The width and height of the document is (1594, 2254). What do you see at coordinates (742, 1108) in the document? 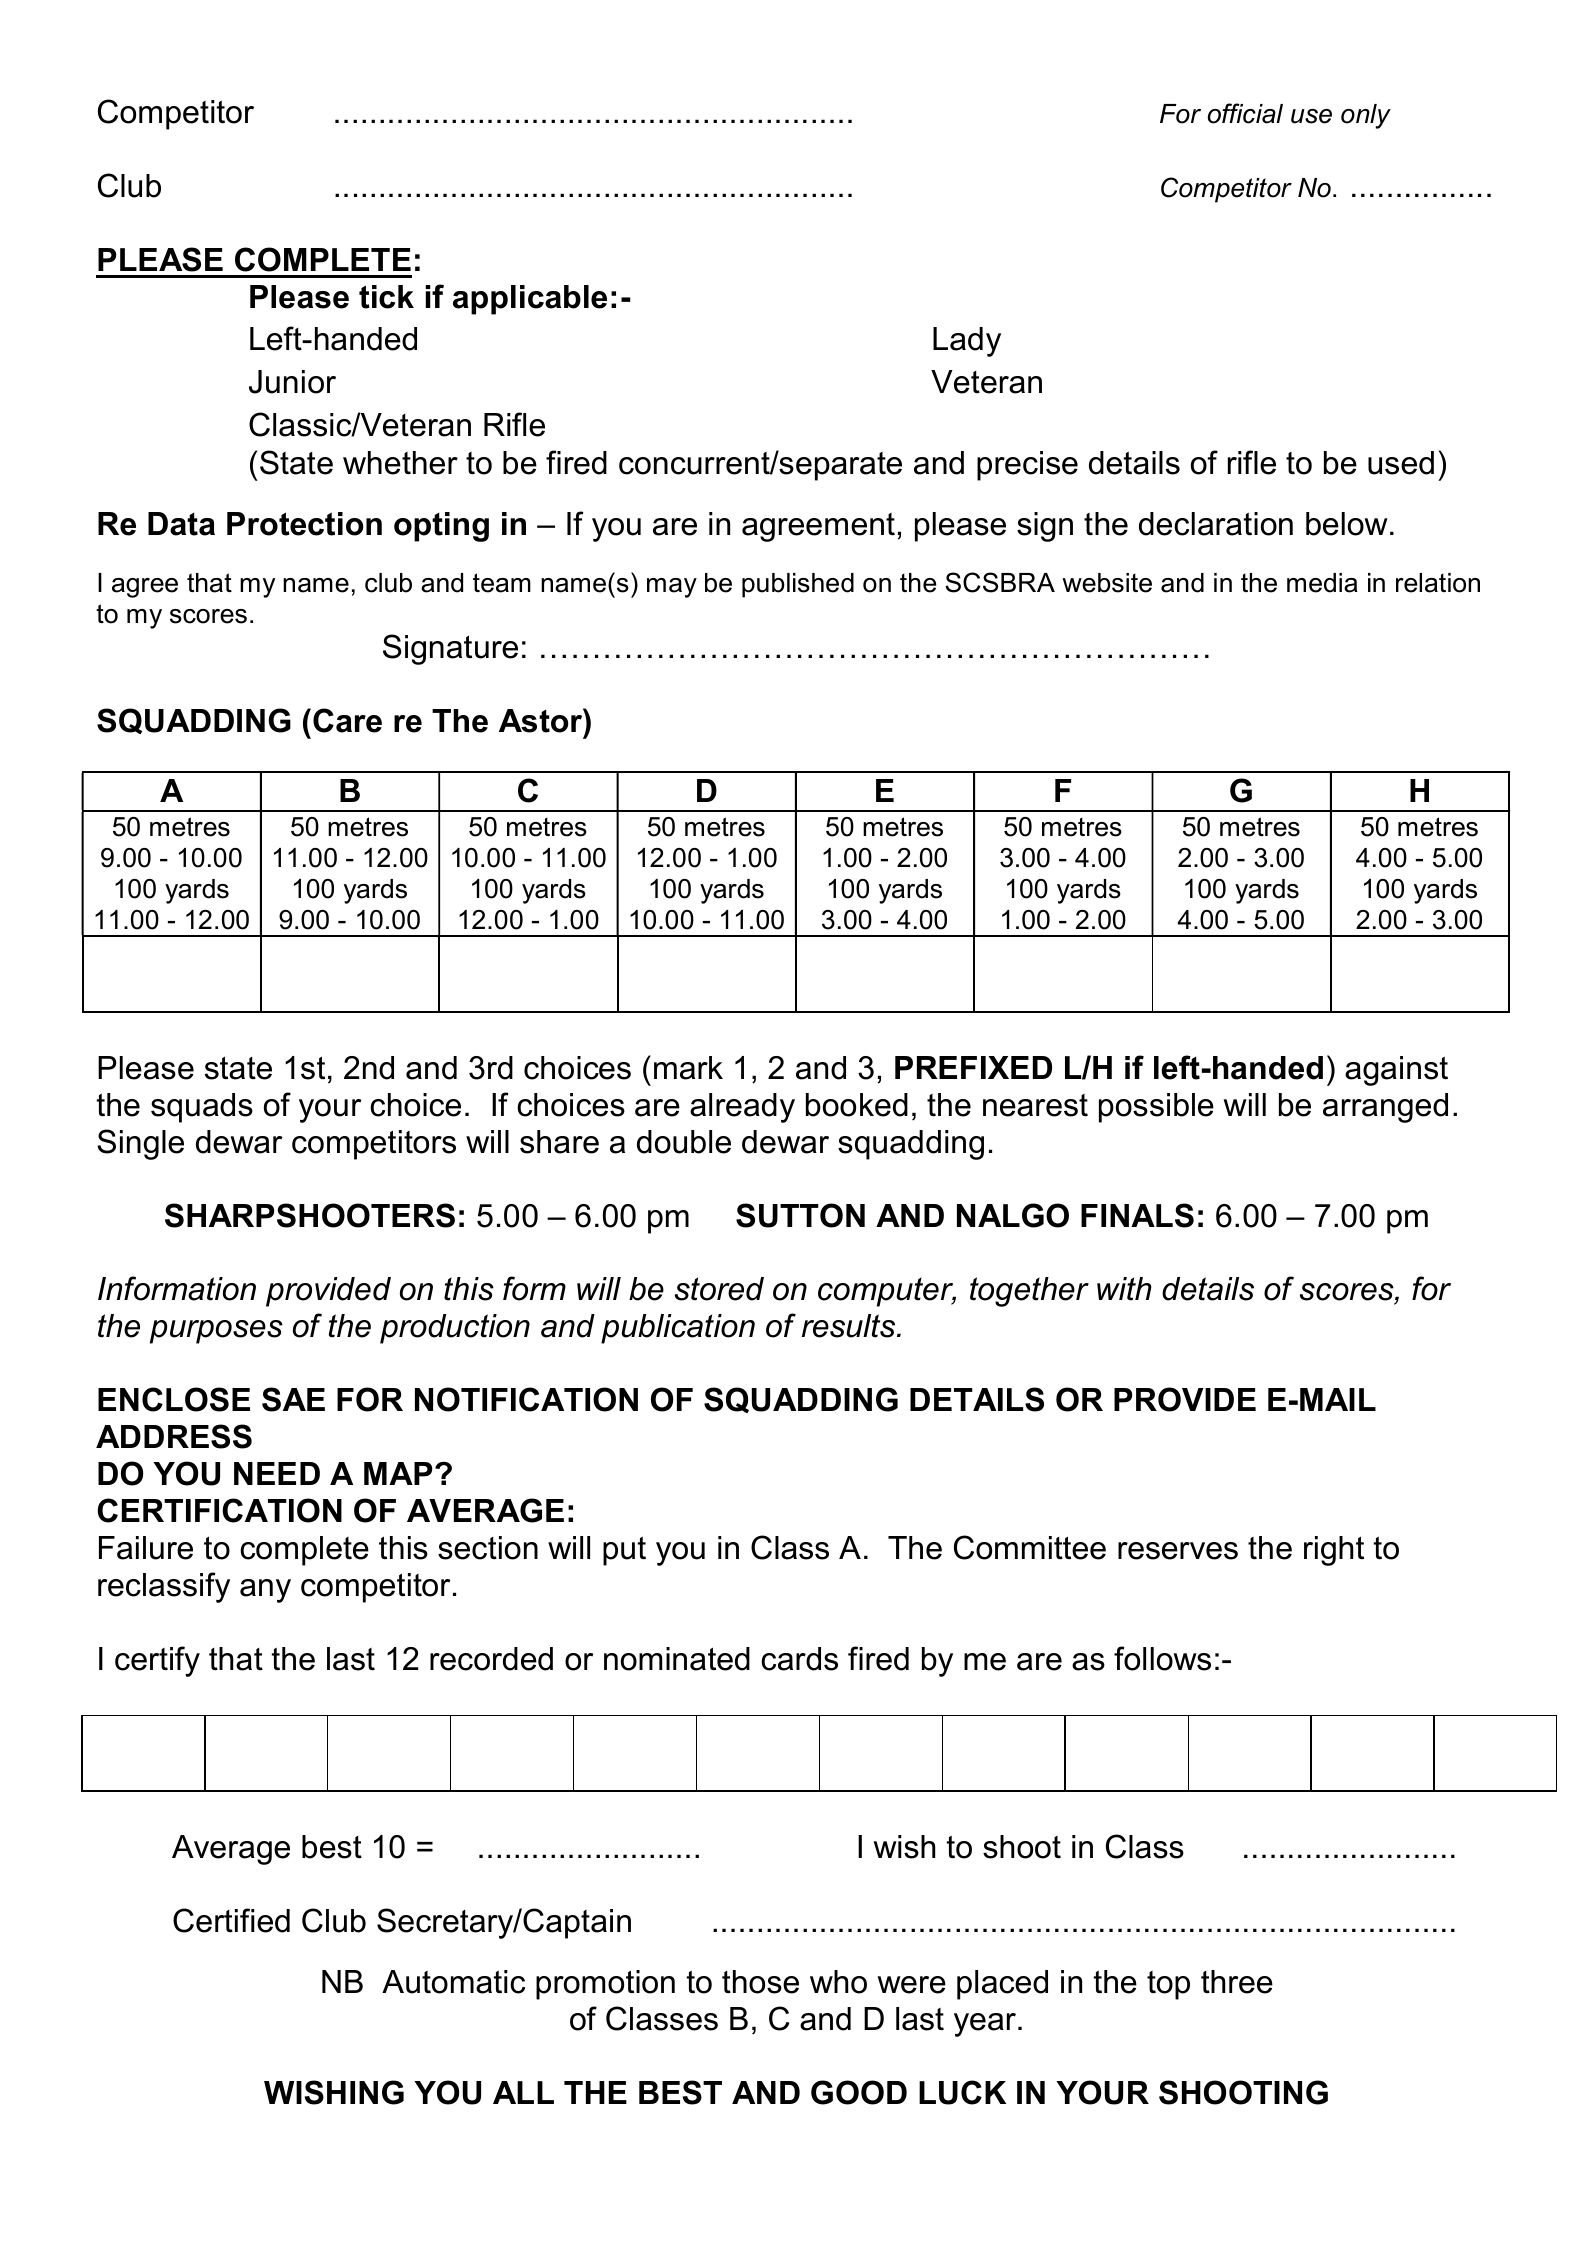
I see `already` at bounding box center [742, 1108].
